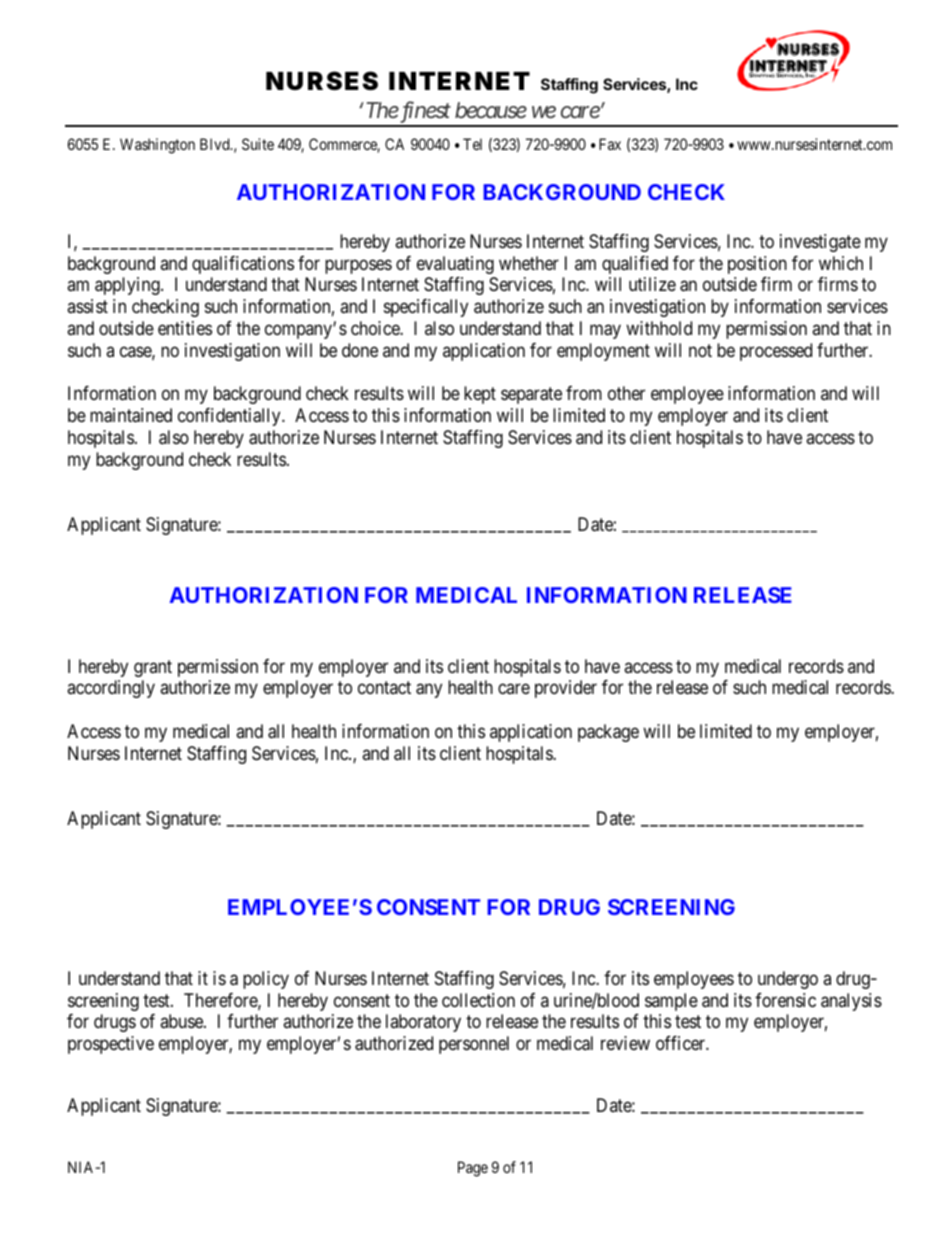 This image has height=1233, width=952. What do you see at coordinates (384, 688) in the image?
I see `contact` at bounding box center [384, 688].
